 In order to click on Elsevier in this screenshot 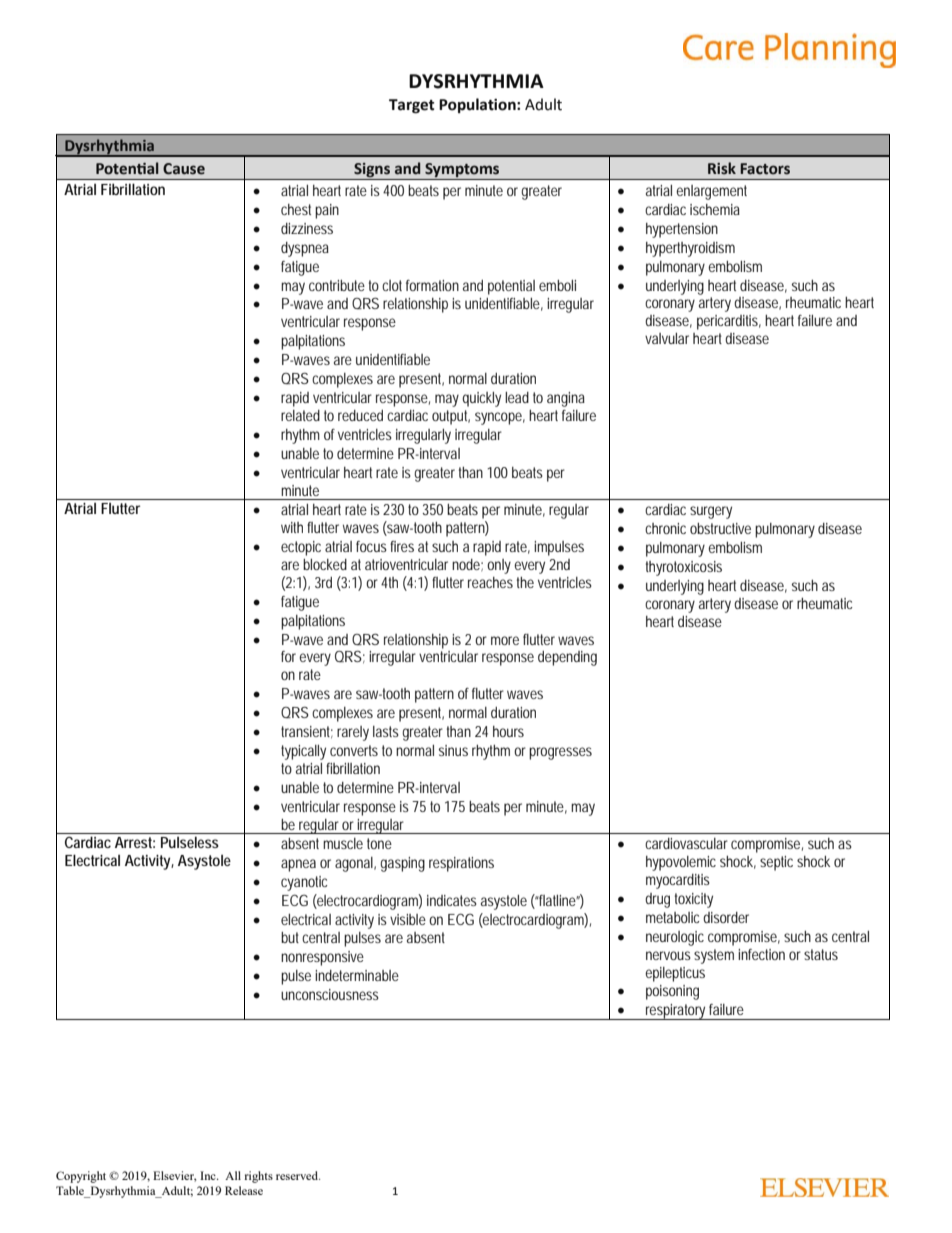, I will do `click(174, 1176)`.
